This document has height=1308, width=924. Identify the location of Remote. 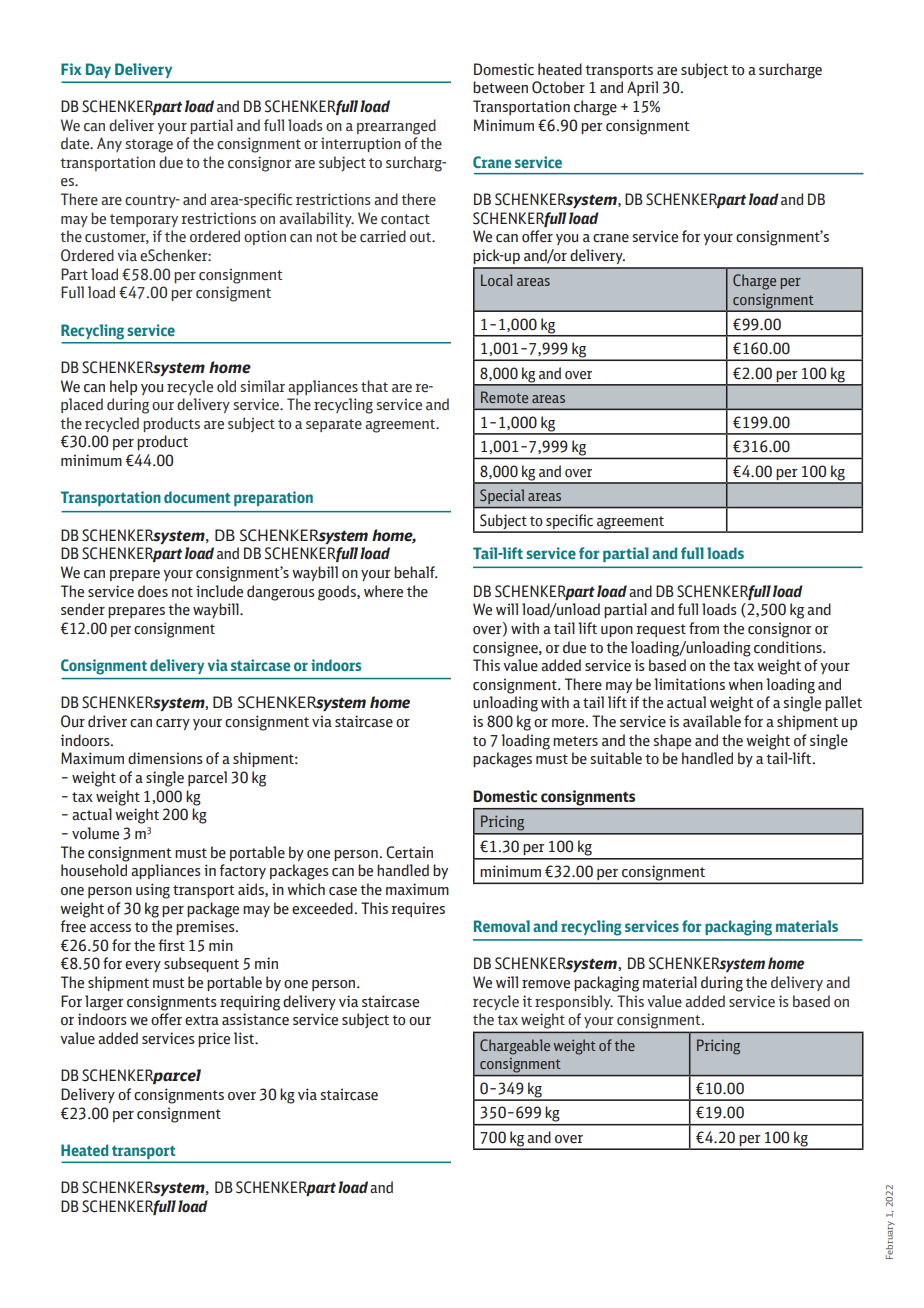
(504, 397).
